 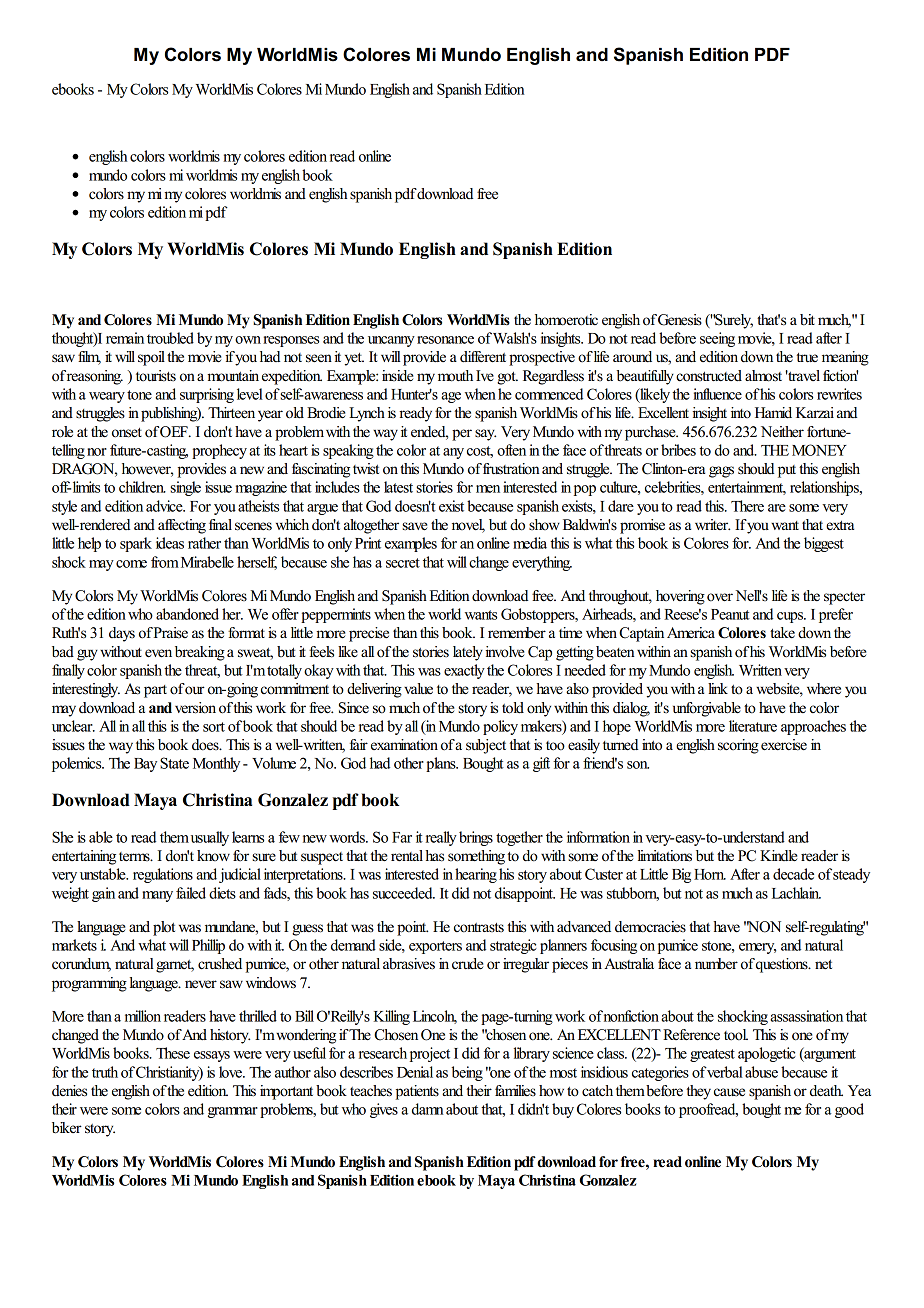 I want to click on constructed, so click(x=709, y=376).
